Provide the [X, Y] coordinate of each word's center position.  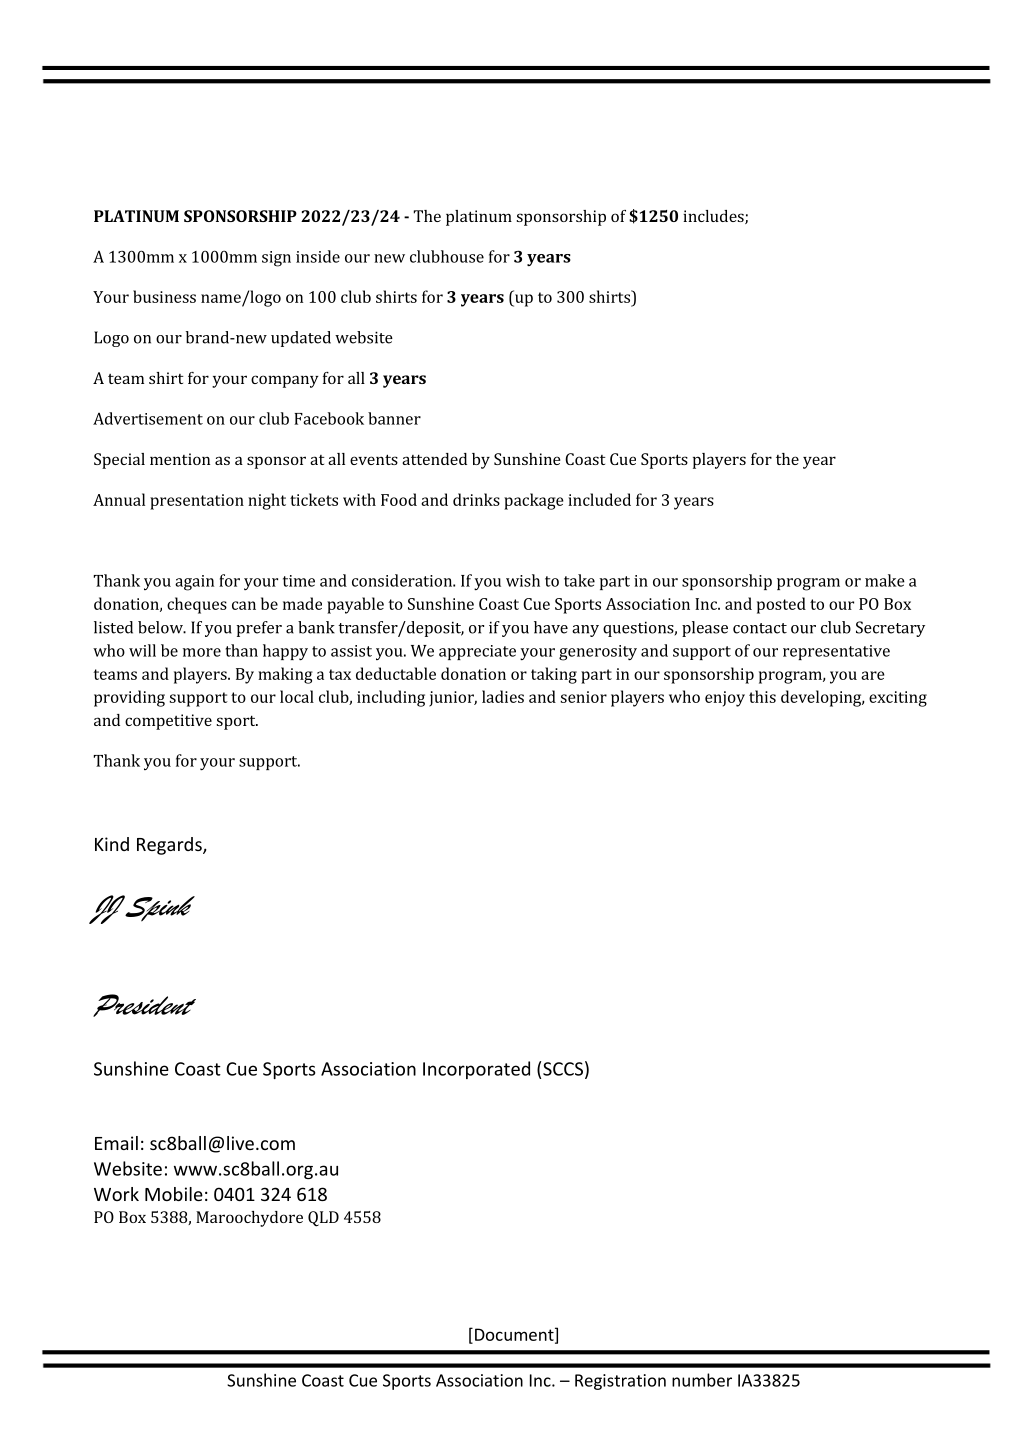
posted [781, 605]
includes [714, 217]
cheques [197, 605]
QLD [323, 1219]
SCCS [563, 1069]
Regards [170, 846]
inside [318, 256]
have [551, 627]
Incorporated [476, 1070]
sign [276, 259]
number [702, 1380]
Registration [620, 1382]
